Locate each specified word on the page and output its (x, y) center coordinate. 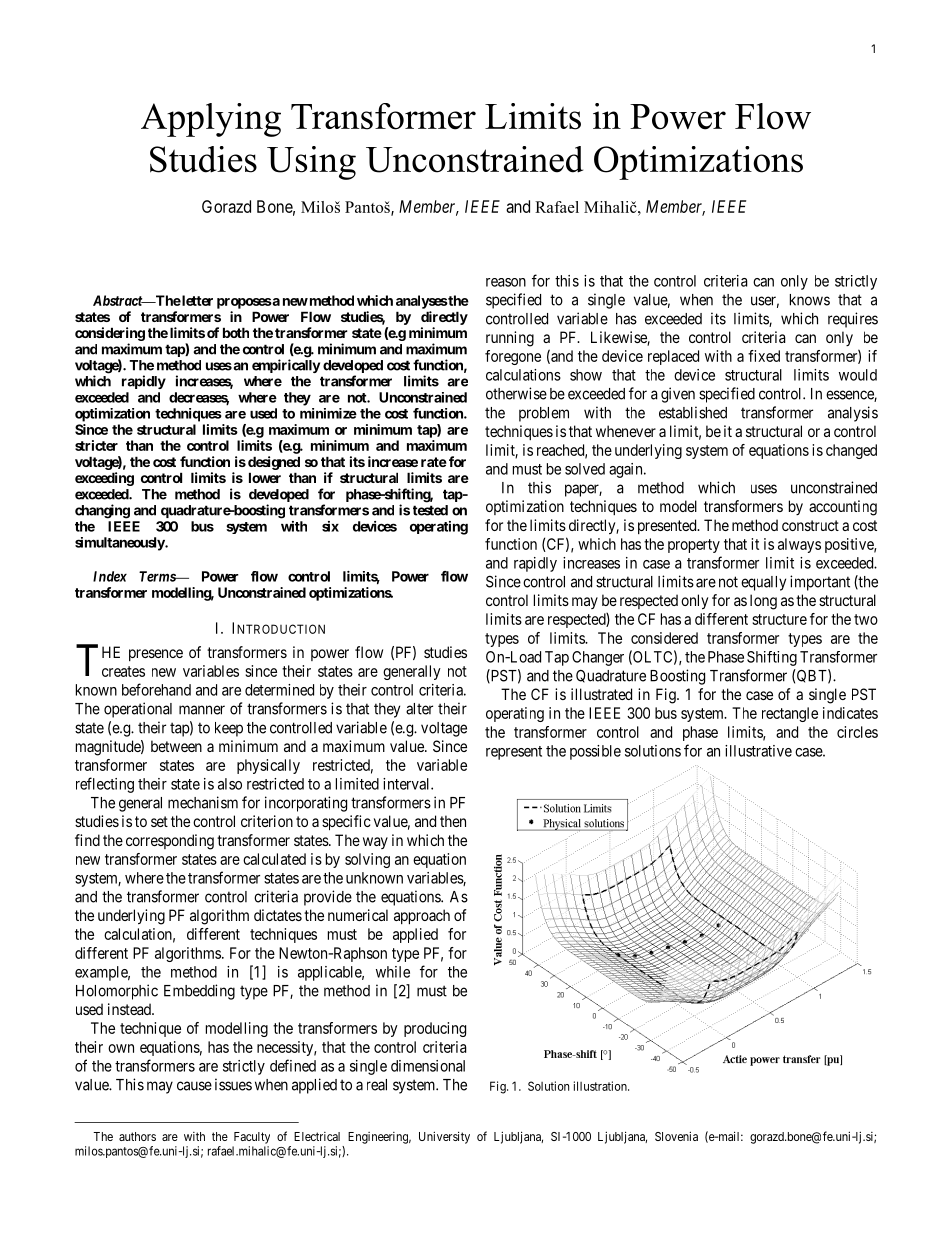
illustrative (758, 751)
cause (194, 1086)
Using (311, 163)
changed (851, 451)
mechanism (203, 802)
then (453, 821)
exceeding (104, 479)
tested (430, 510)
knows (810, 300)
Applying (211, 120)
